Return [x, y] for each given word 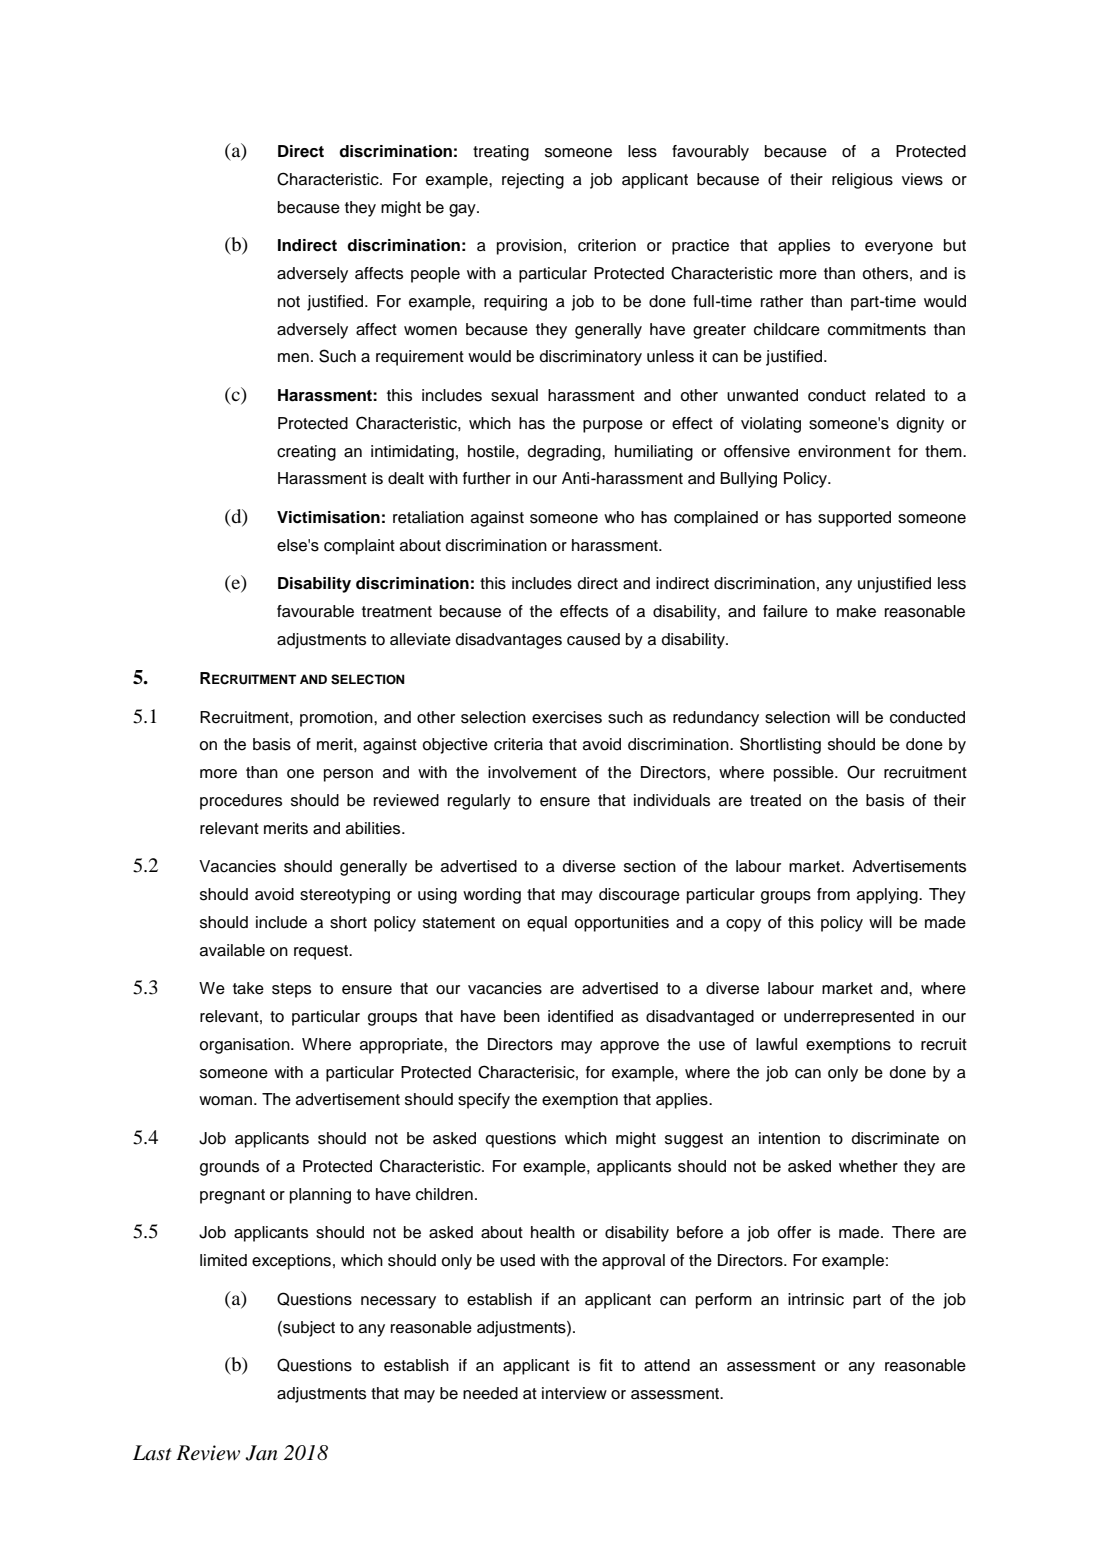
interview [574, 1393]
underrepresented [849, 1018]
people [435, 275]
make [856, 611]
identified [580, 1016]
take [248, 988]
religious [862, 181]
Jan [261, 1453]
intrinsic [816, 1299]
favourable [315, 611]
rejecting [533, 181]
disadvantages [509, 641]
